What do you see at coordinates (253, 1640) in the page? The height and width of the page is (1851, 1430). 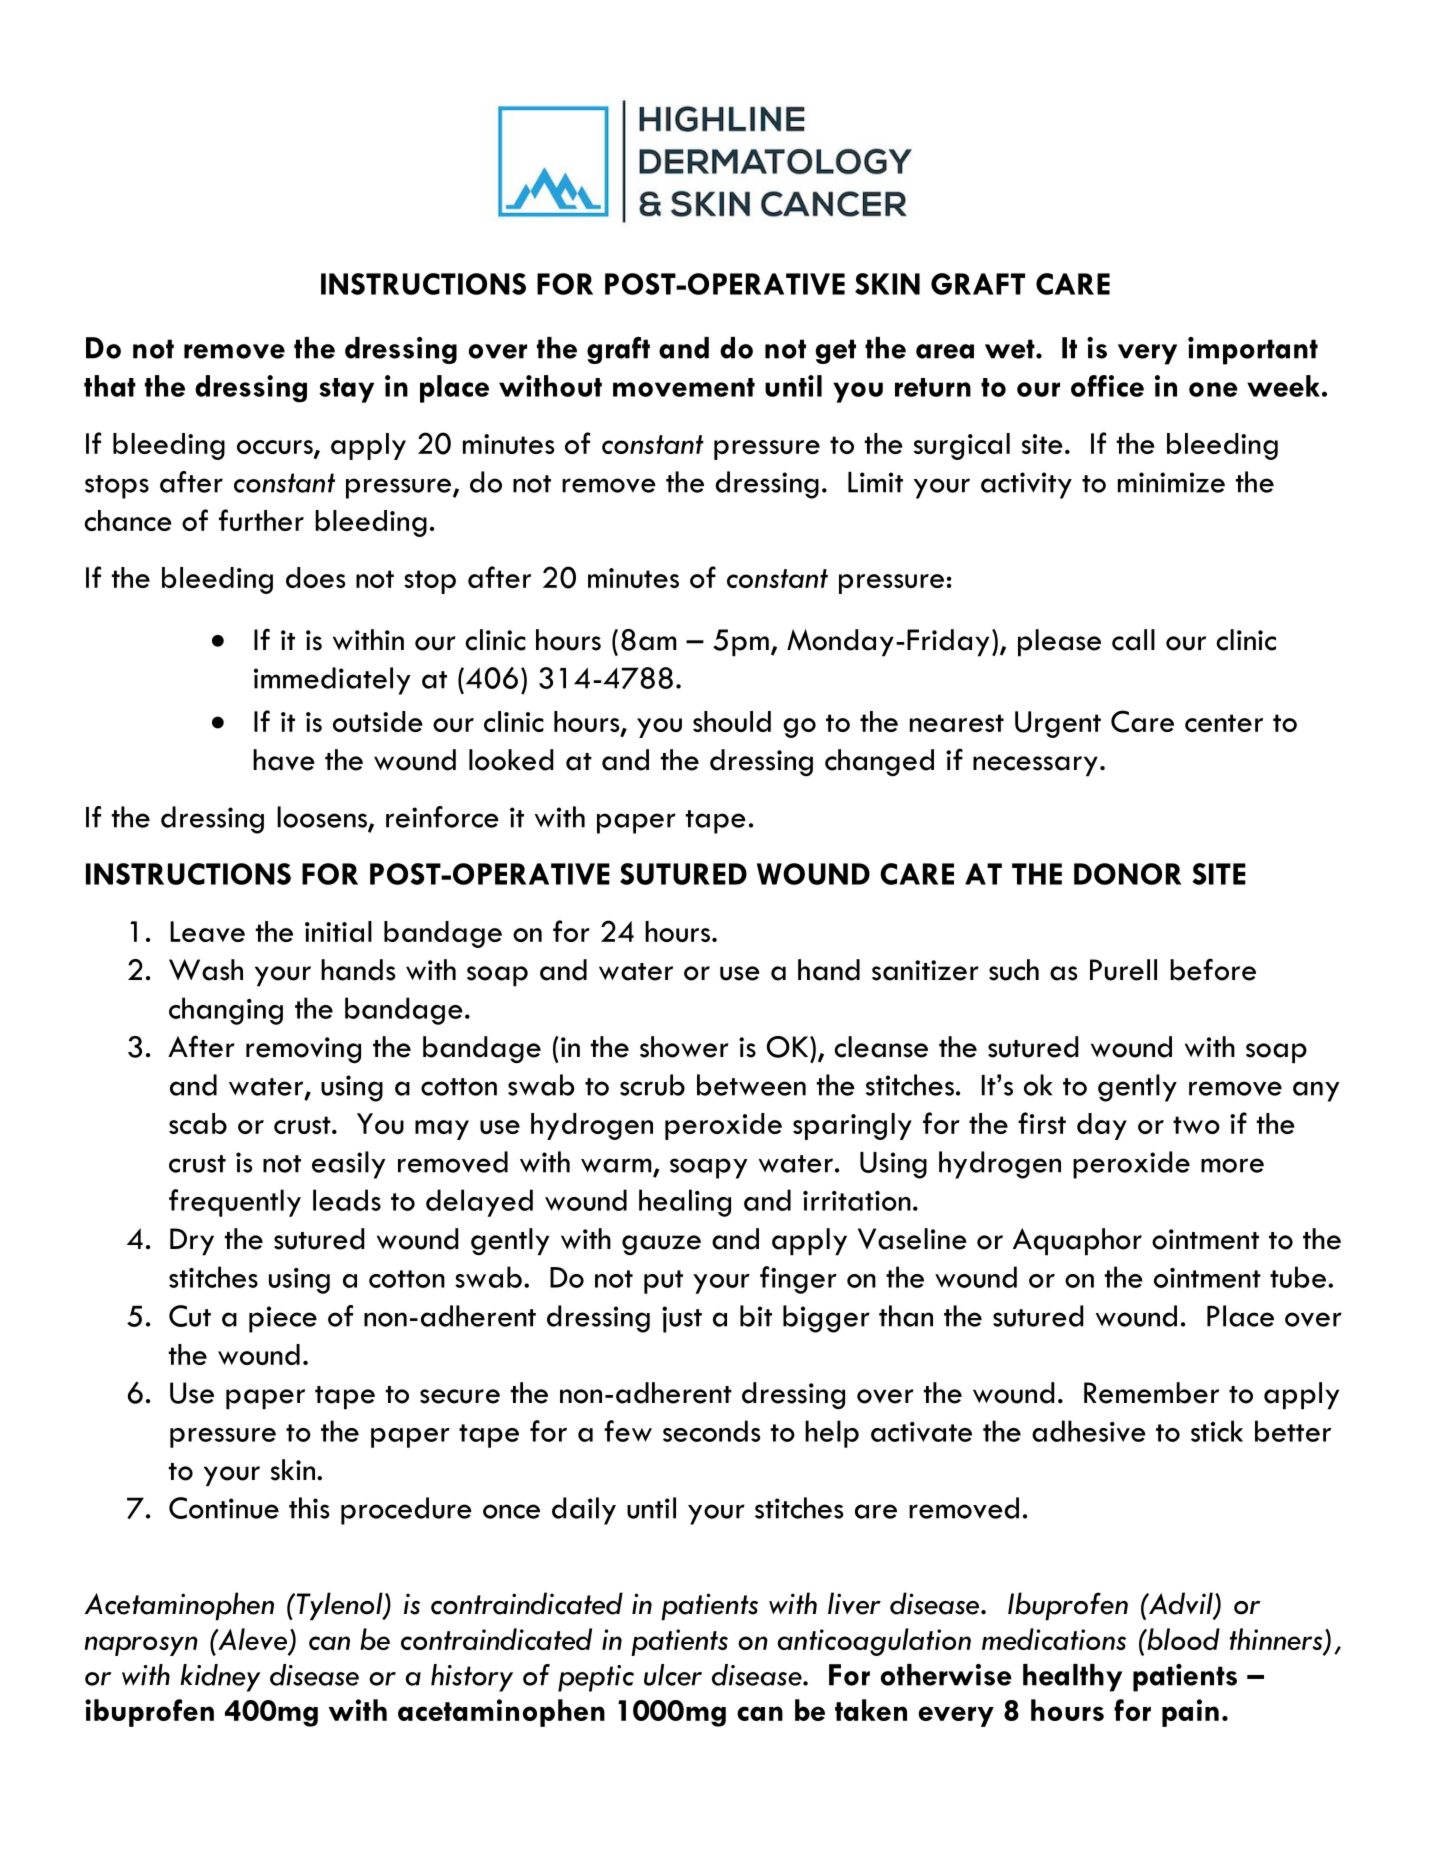 I see `Aleve` at bounding box center [253, 1640].
